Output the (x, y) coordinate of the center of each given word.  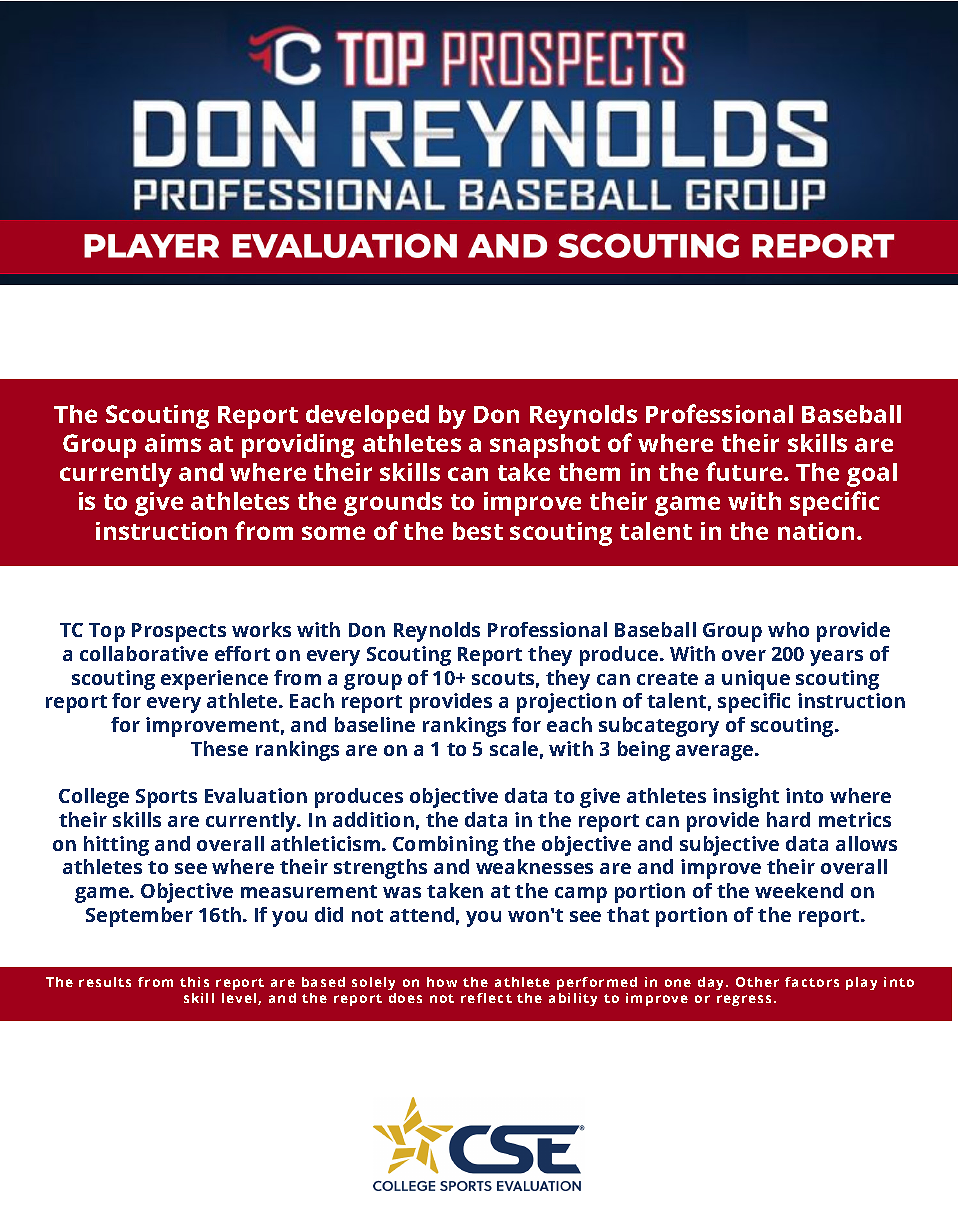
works (261, 629)
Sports (166, 798)
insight (746, 798)
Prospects (179, 632)
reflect (486, 998)
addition (373, 819)
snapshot (545, 446)
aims (173, 443)
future (745, 471)
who (788, 629)
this (194, 982)
